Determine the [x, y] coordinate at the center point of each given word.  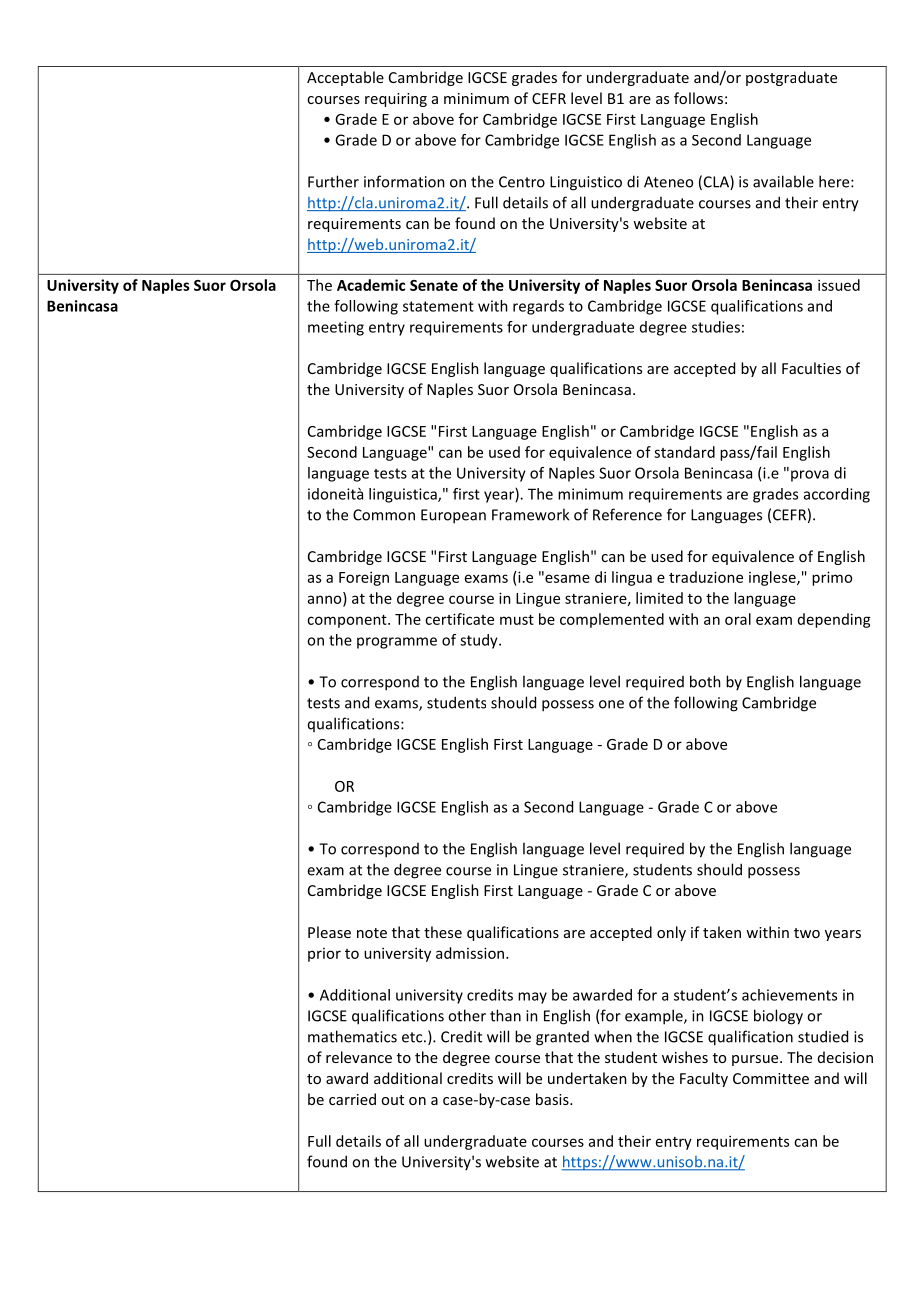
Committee [771, 1078]
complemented [612, 620]
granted [562, 1038]
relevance [359, 1057]
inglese [773, 578]
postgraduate [791, 78]
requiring [396, 100]
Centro [522, 182]
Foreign [364, 578]
